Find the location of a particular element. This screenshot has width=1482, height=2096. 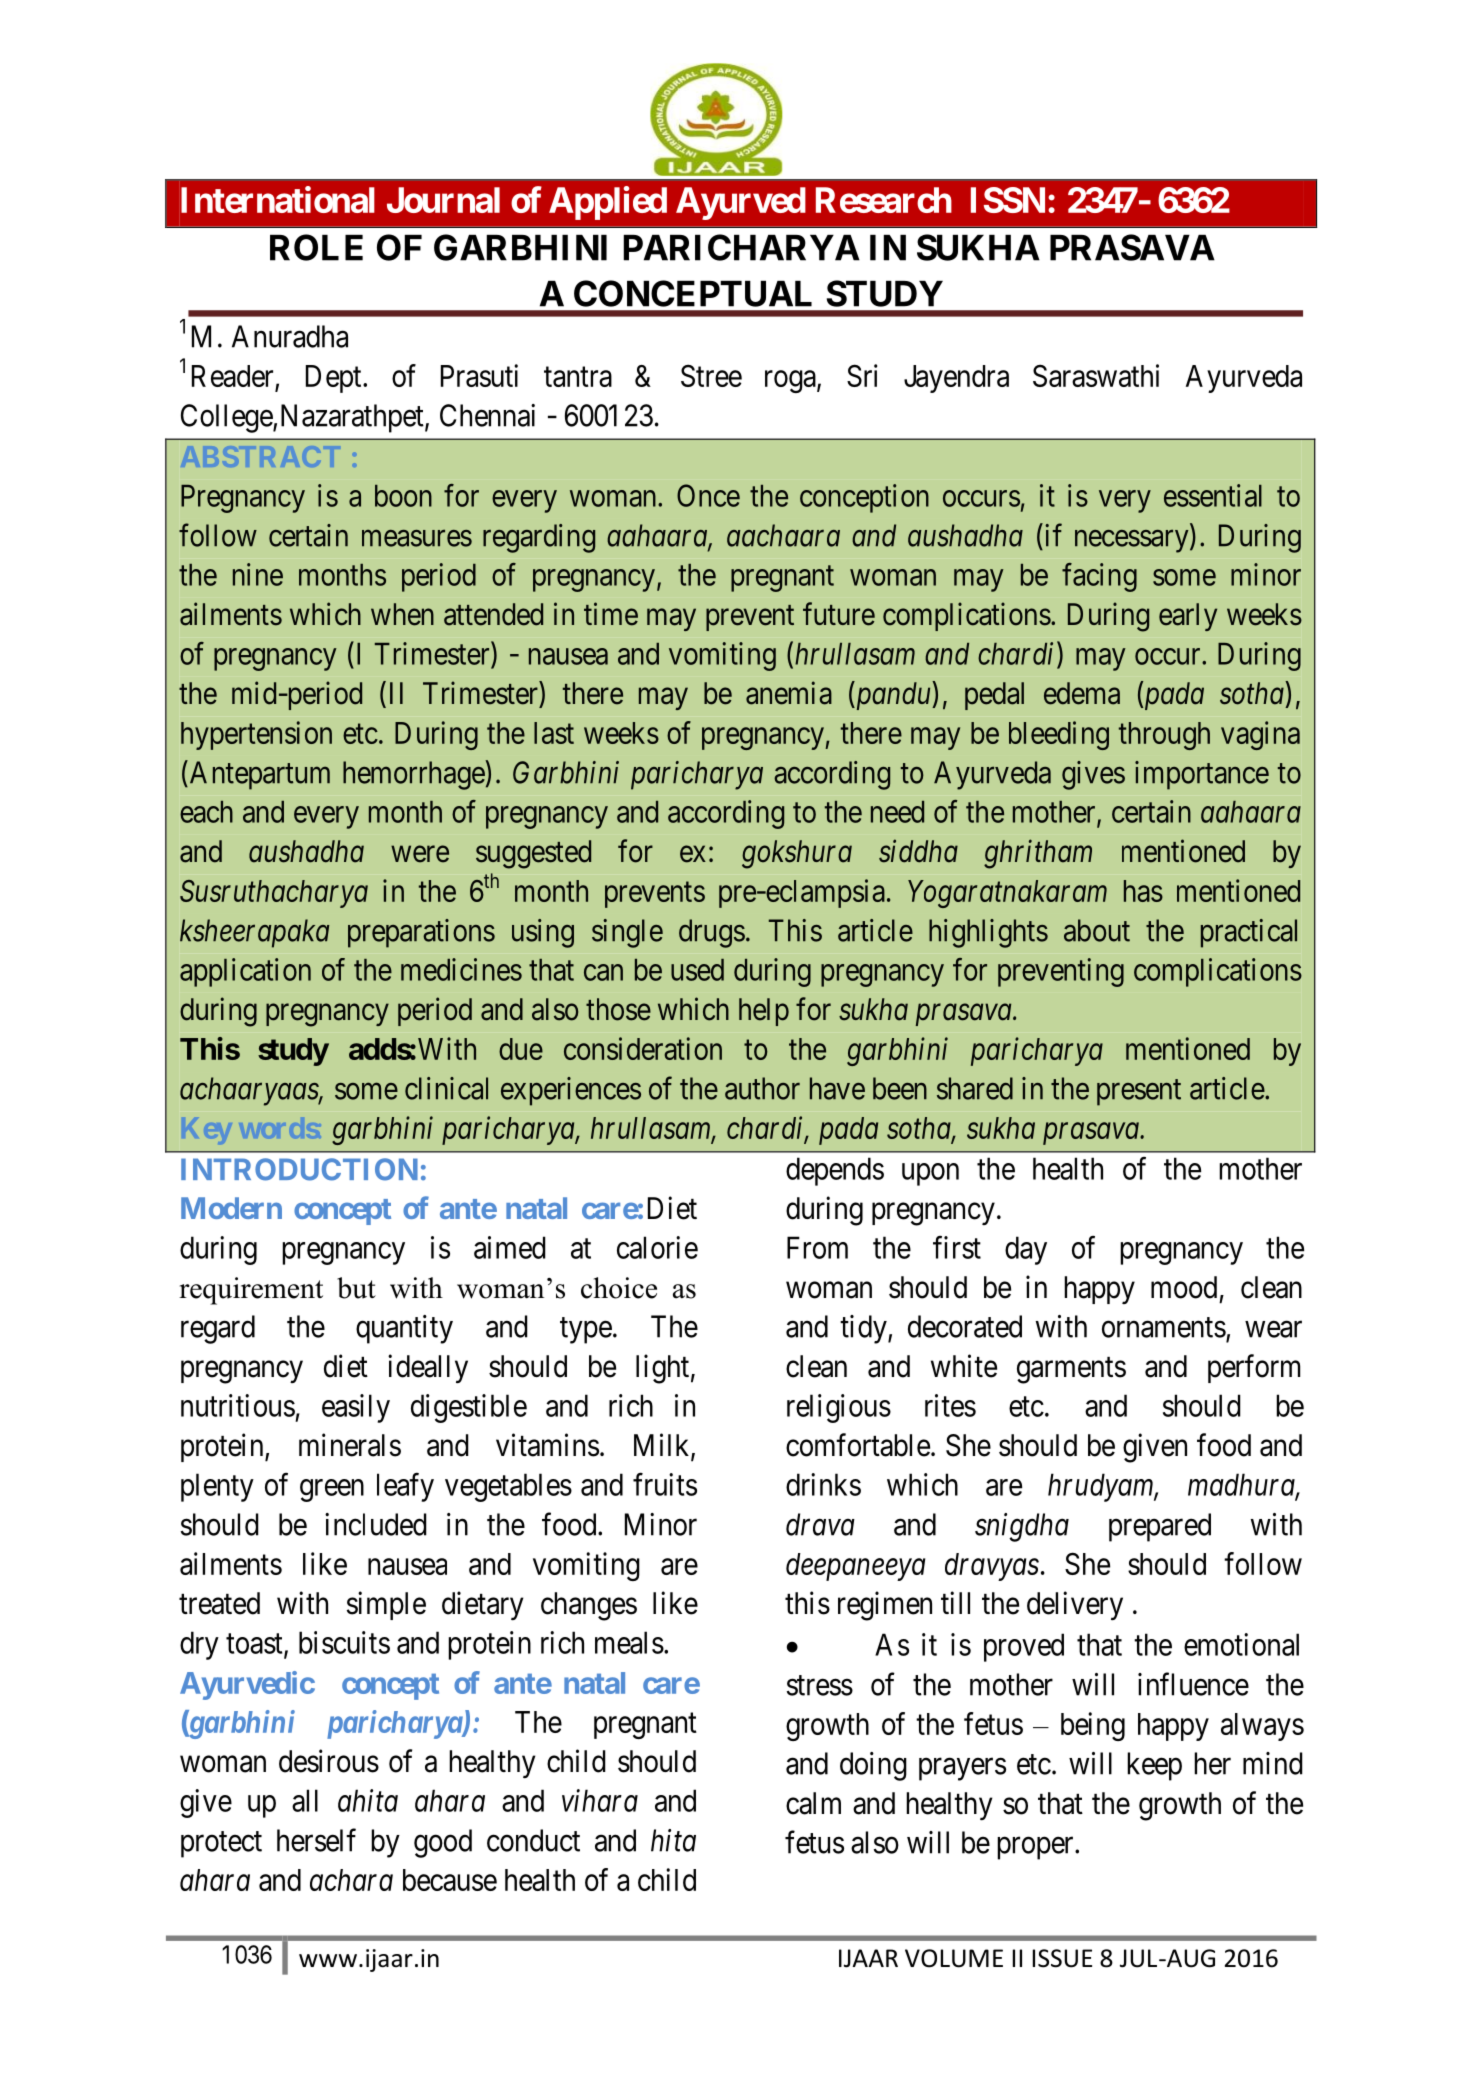

anemia is located at coordinates (789, 693).
